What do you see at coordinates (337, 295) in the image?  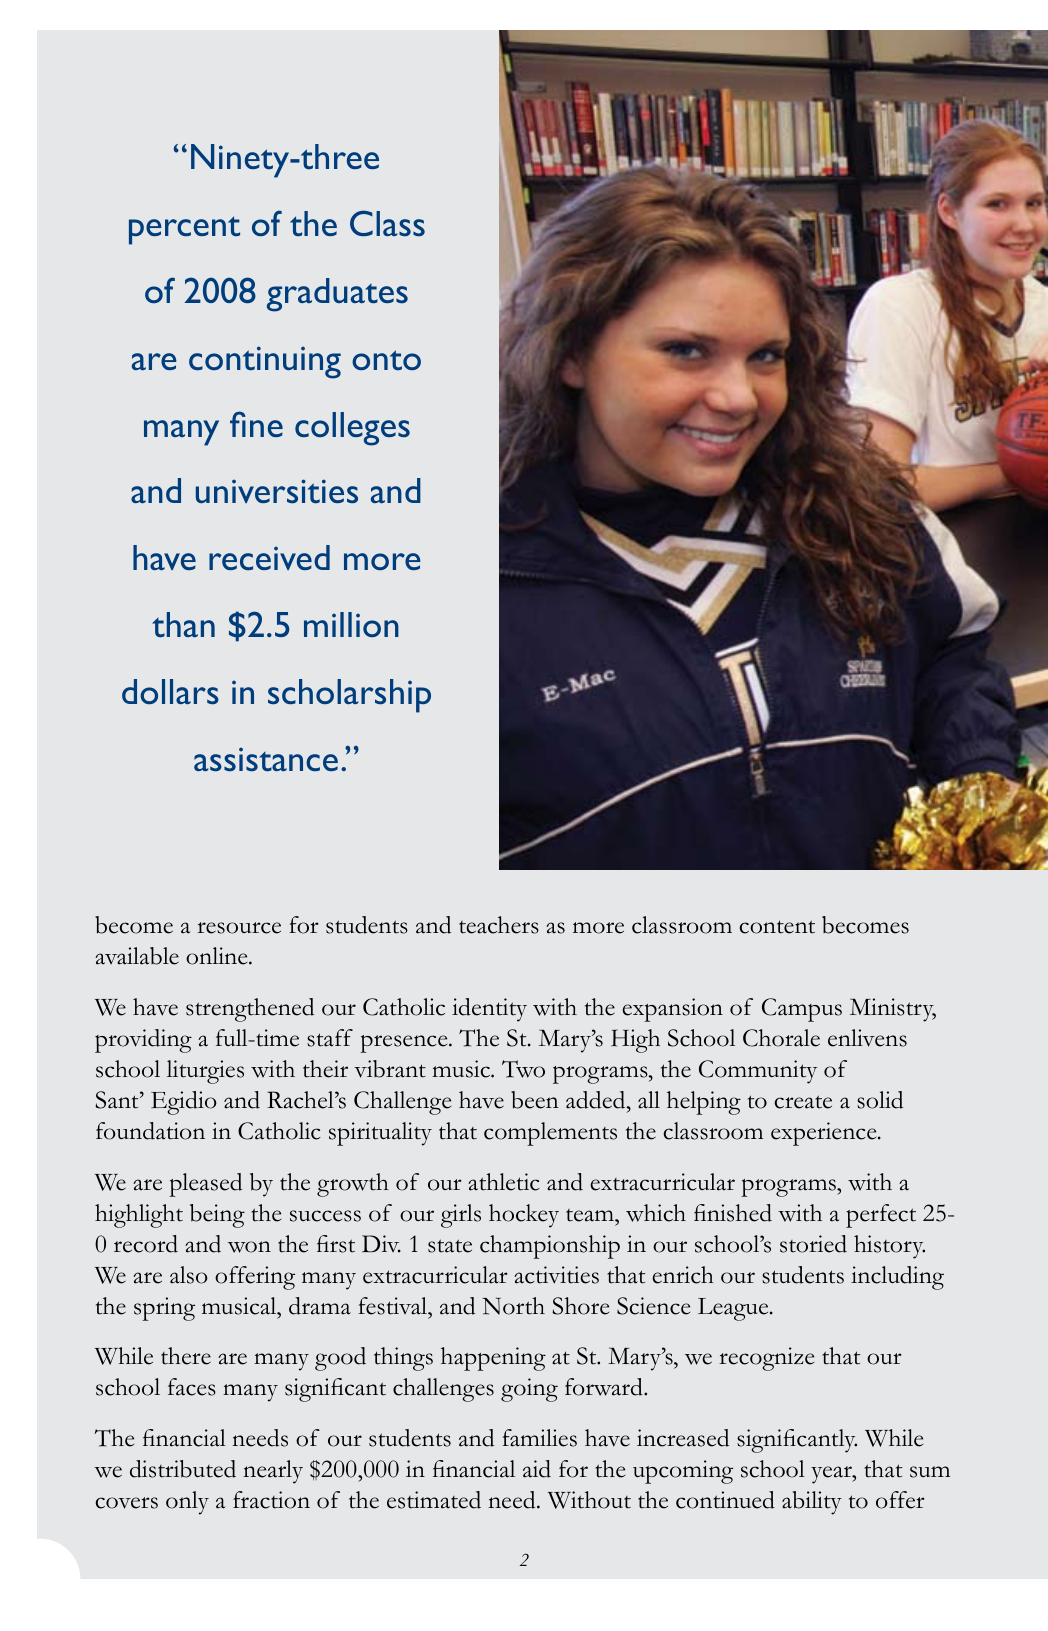 I see `graduates` at bounding box center [337, 295].
